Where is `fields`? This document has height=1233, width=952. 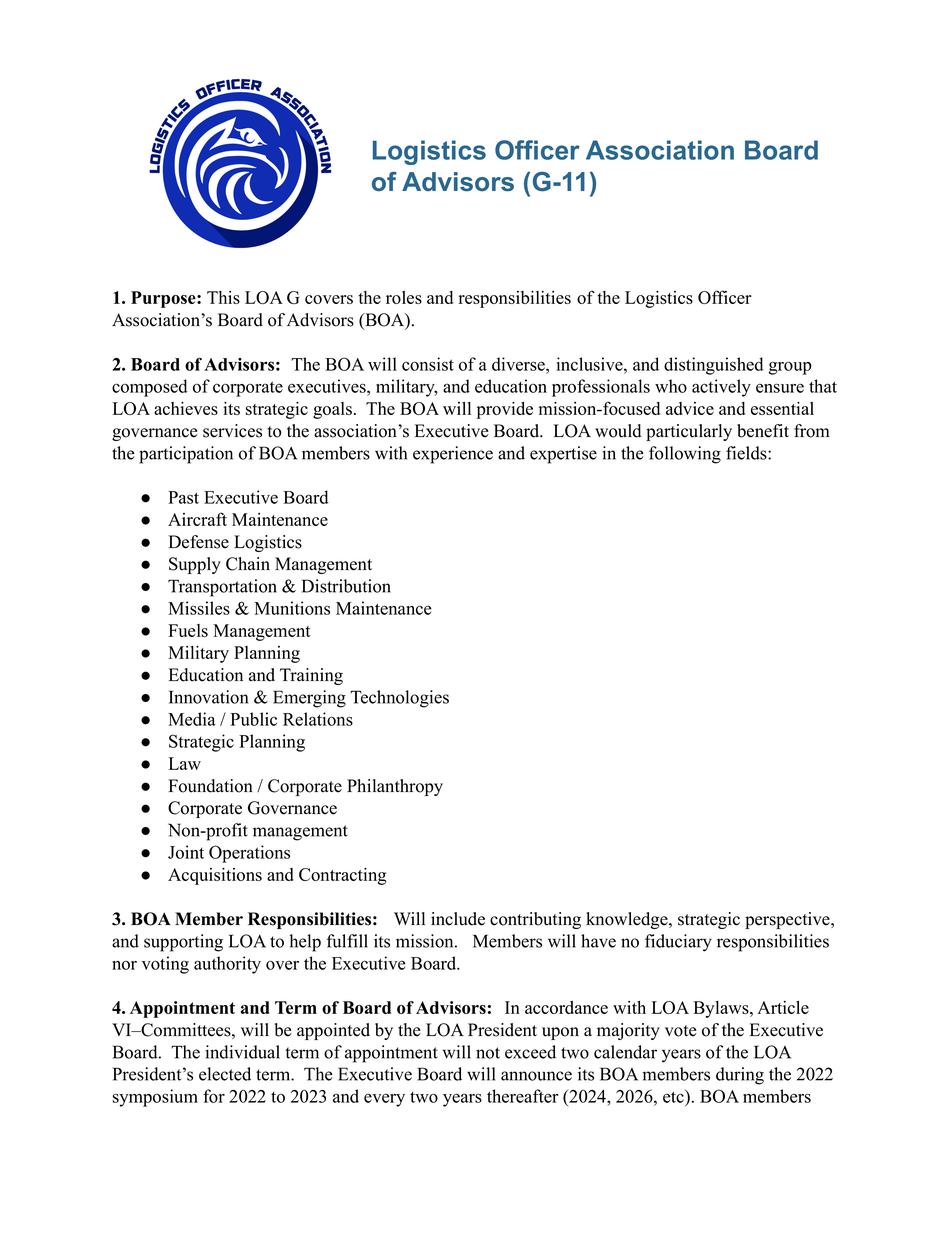
fields is located at coordinates (747, 453).
